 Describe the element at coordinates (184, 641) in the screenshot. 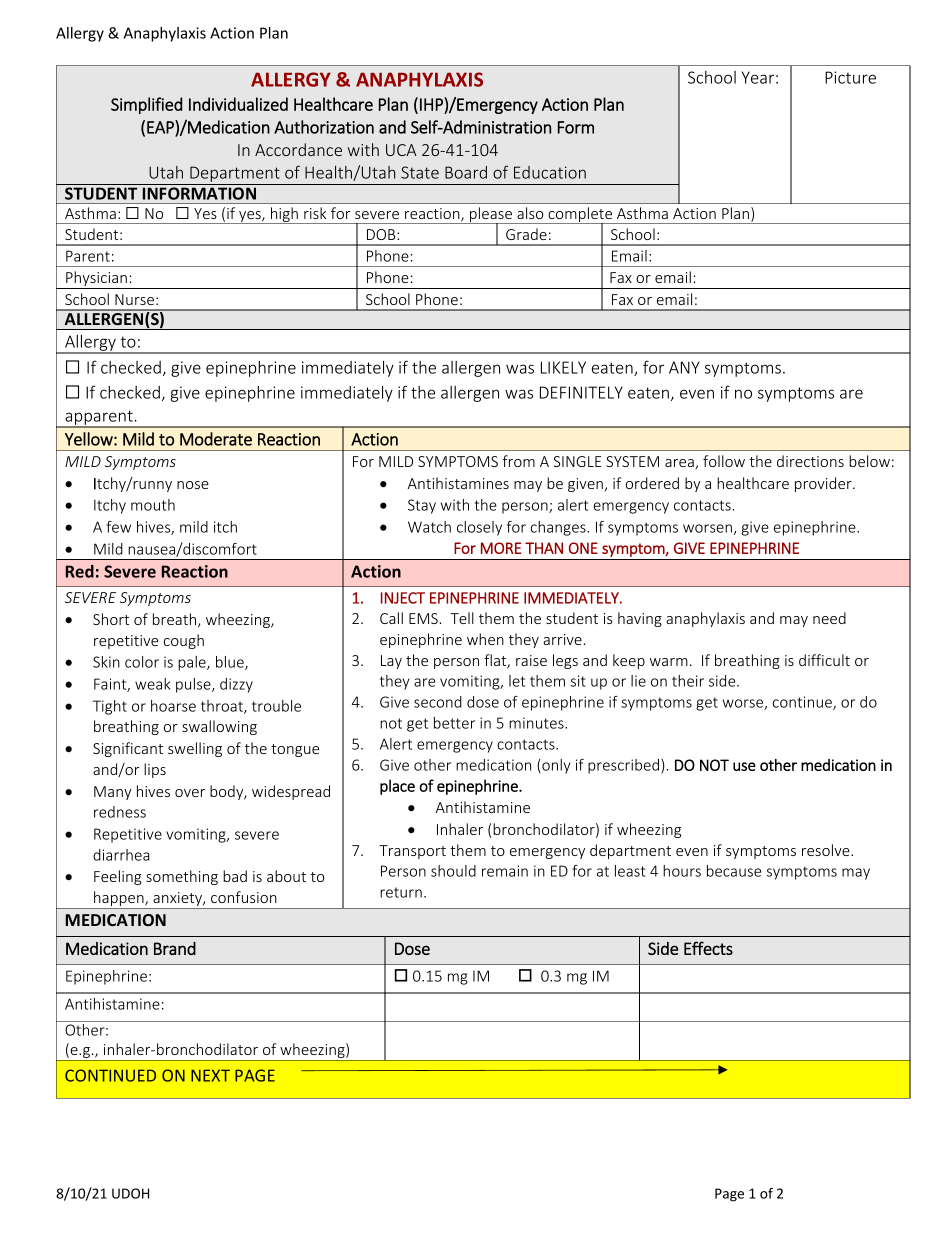

I see `cough` at that location.
